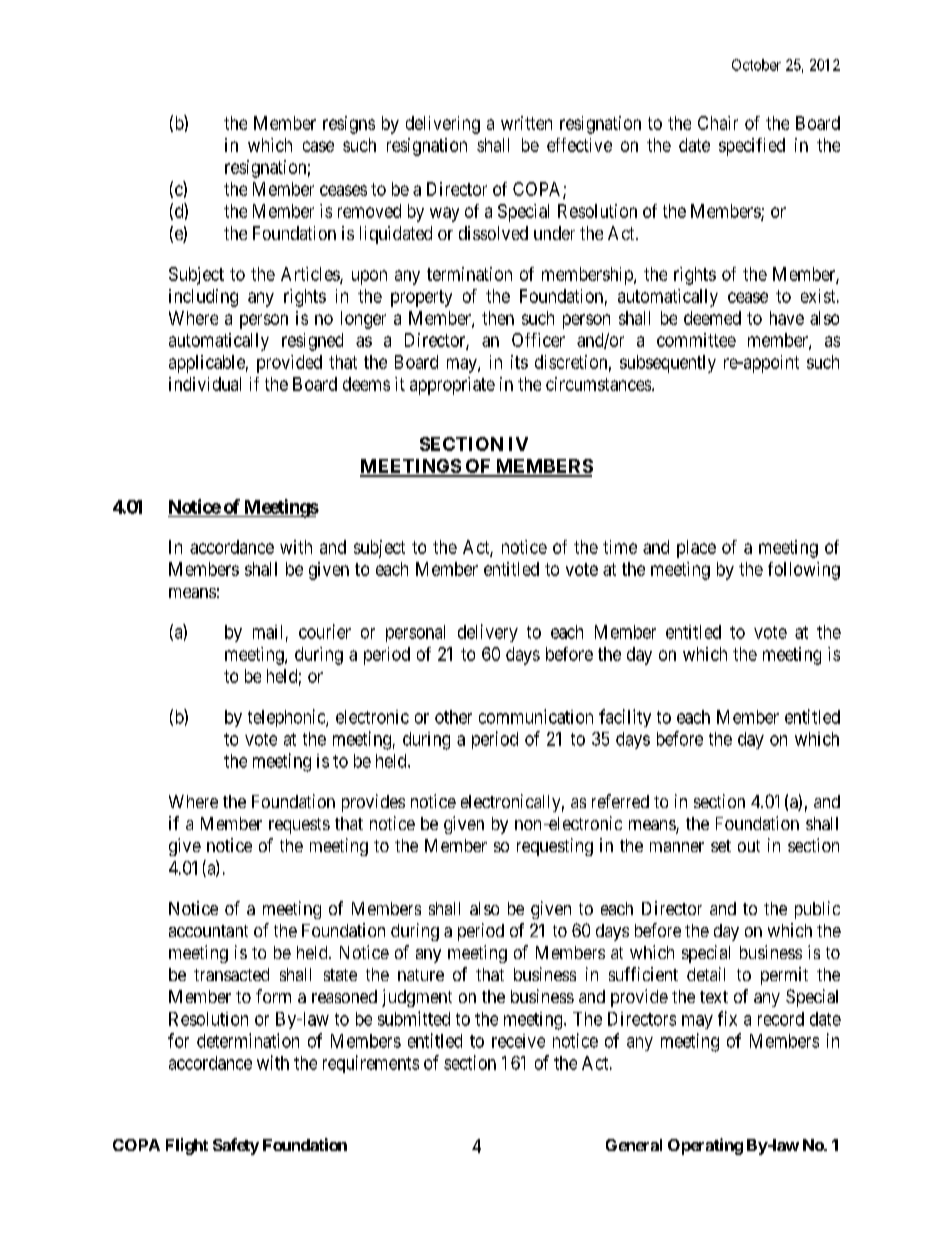 The height and width of the page is (1233, 952). What do you see at coordinates (488, 633) in the page?
I see `delivery` at bounding box center [488, 633].
